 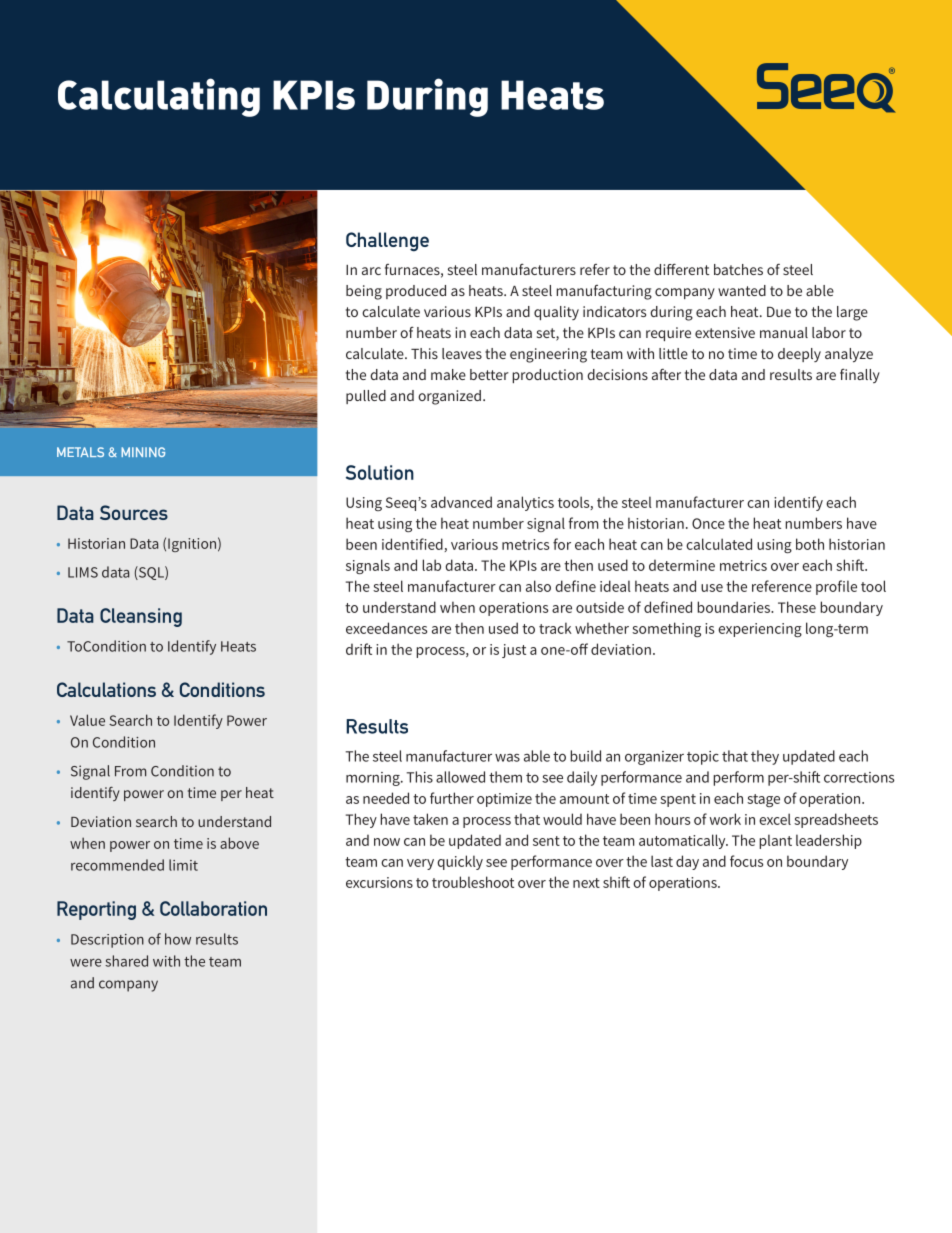 I want to click on Sources, so click(x=134, y=512).
